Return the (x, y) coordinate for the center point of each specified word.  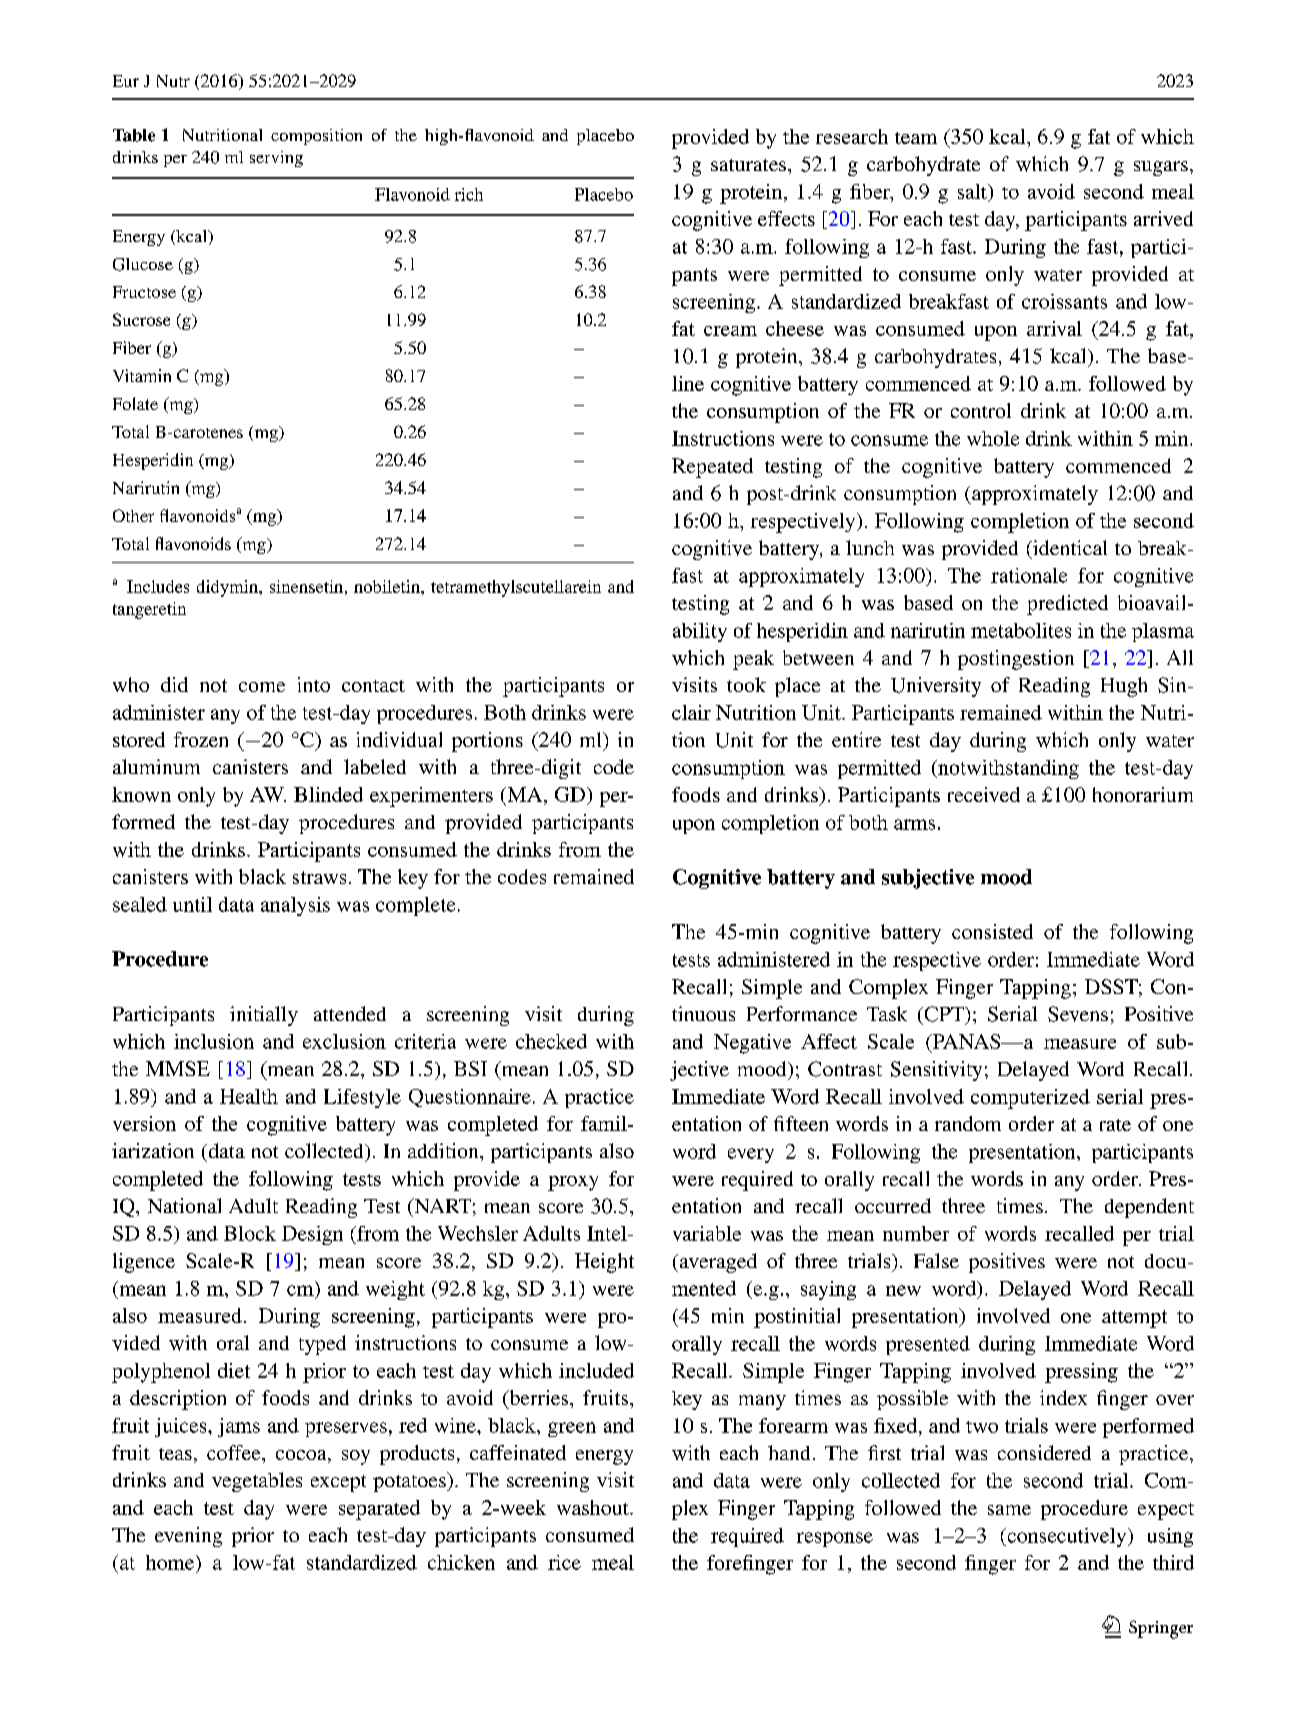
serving (276, 159)
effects (786, 218)
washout (594, 1507)
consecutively (1067, 1537)
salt (973, 191)
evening (188, 1537)
